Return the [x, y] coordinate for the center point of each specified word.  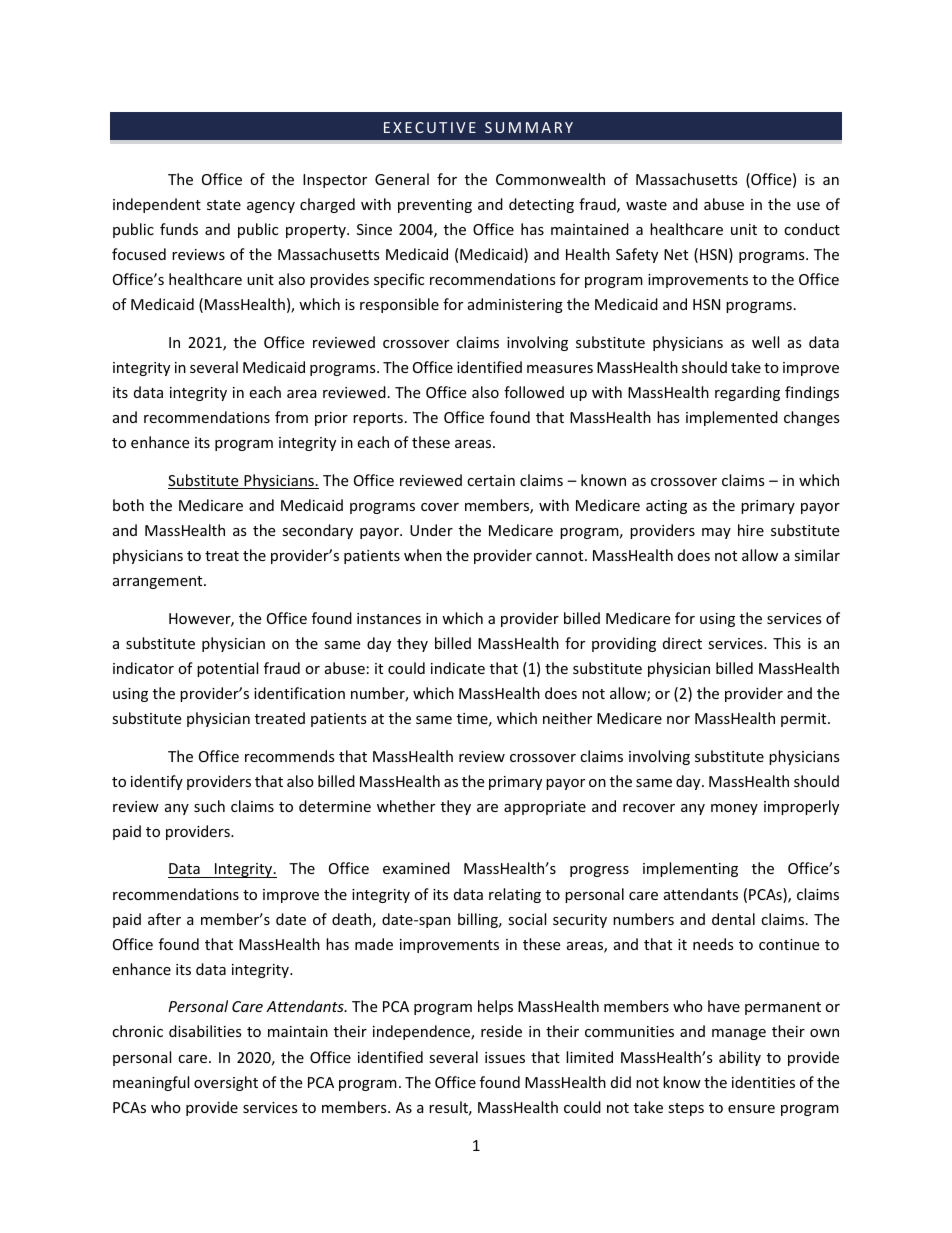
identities [763, 1082]
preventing [435, 206]
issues [505, 1057]
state [224, 205]
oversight [226, 1083]
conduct [812, 229]
